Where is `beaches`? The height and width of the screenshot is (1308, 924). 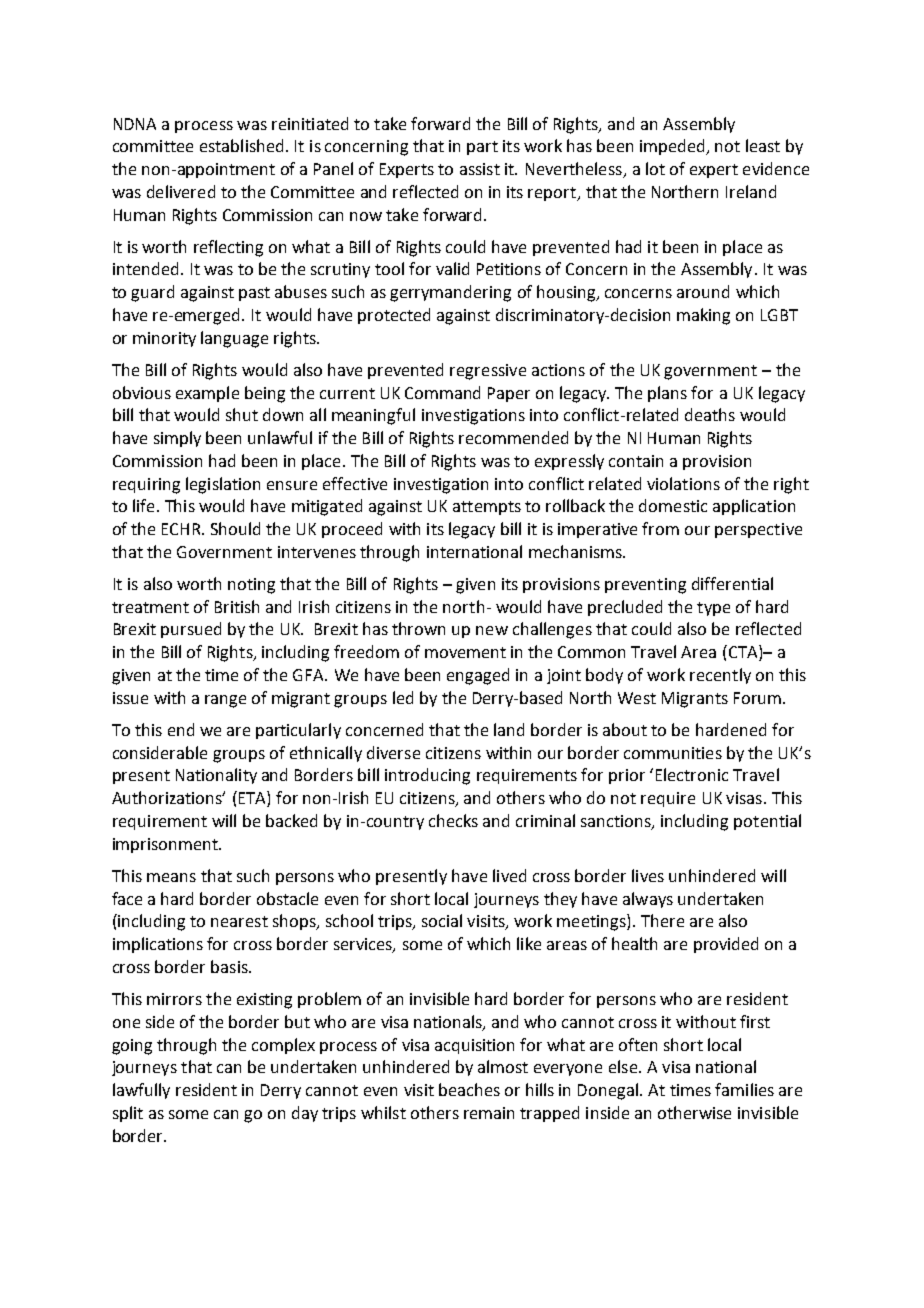 beaches is located at coordinates (469, 1089).
